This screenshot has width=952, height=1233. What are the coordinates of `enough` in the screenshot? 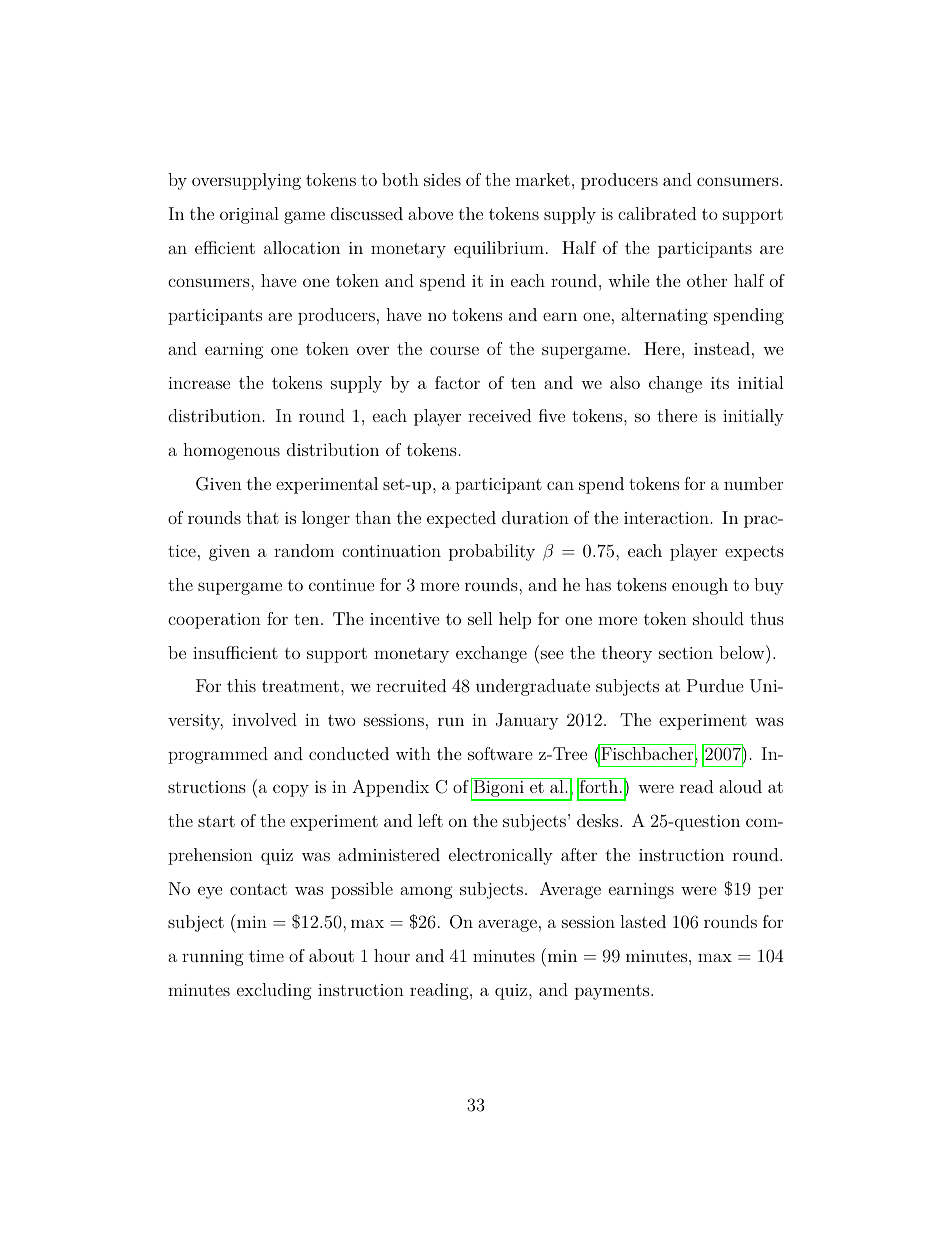 It's located at (700, 586).
